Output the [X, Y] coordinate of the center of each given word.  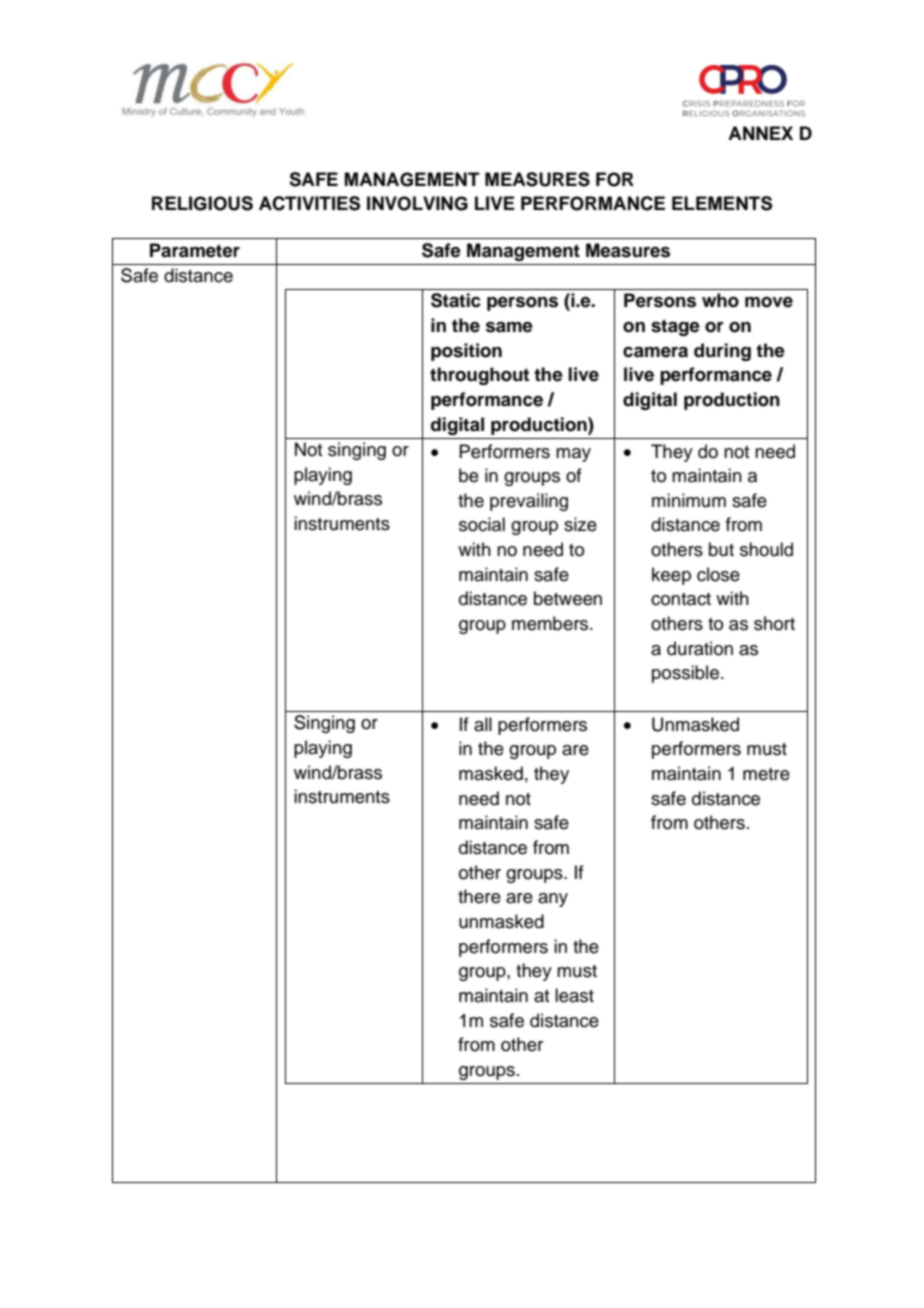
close [718, 574]
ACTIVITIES [309, 203]
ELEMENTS [722, 203]
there [479, 896]
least [574, 995]
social [482, 524]
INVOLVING [417, 203]
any [553, 900]
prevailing [529, 502]
